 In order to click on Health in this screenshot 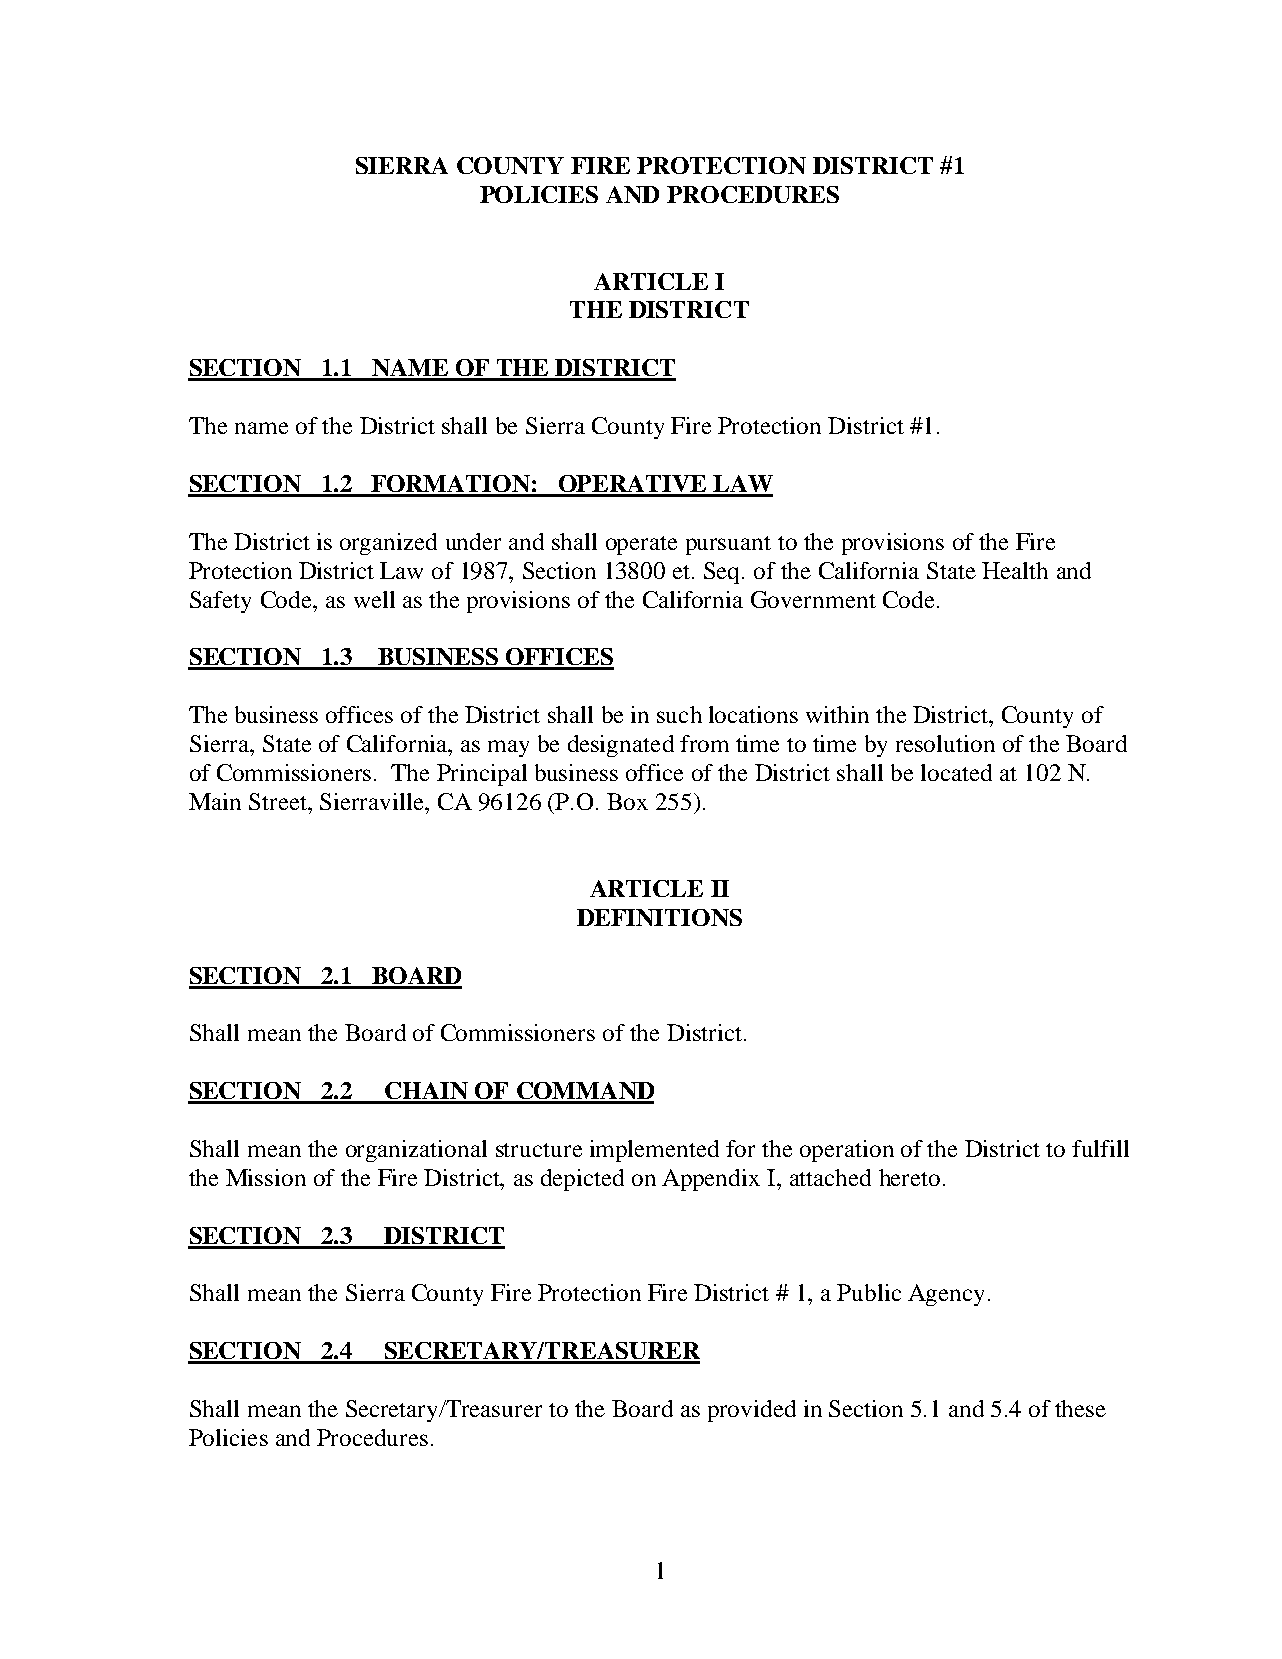, I will do `click(1015, 570)`.
